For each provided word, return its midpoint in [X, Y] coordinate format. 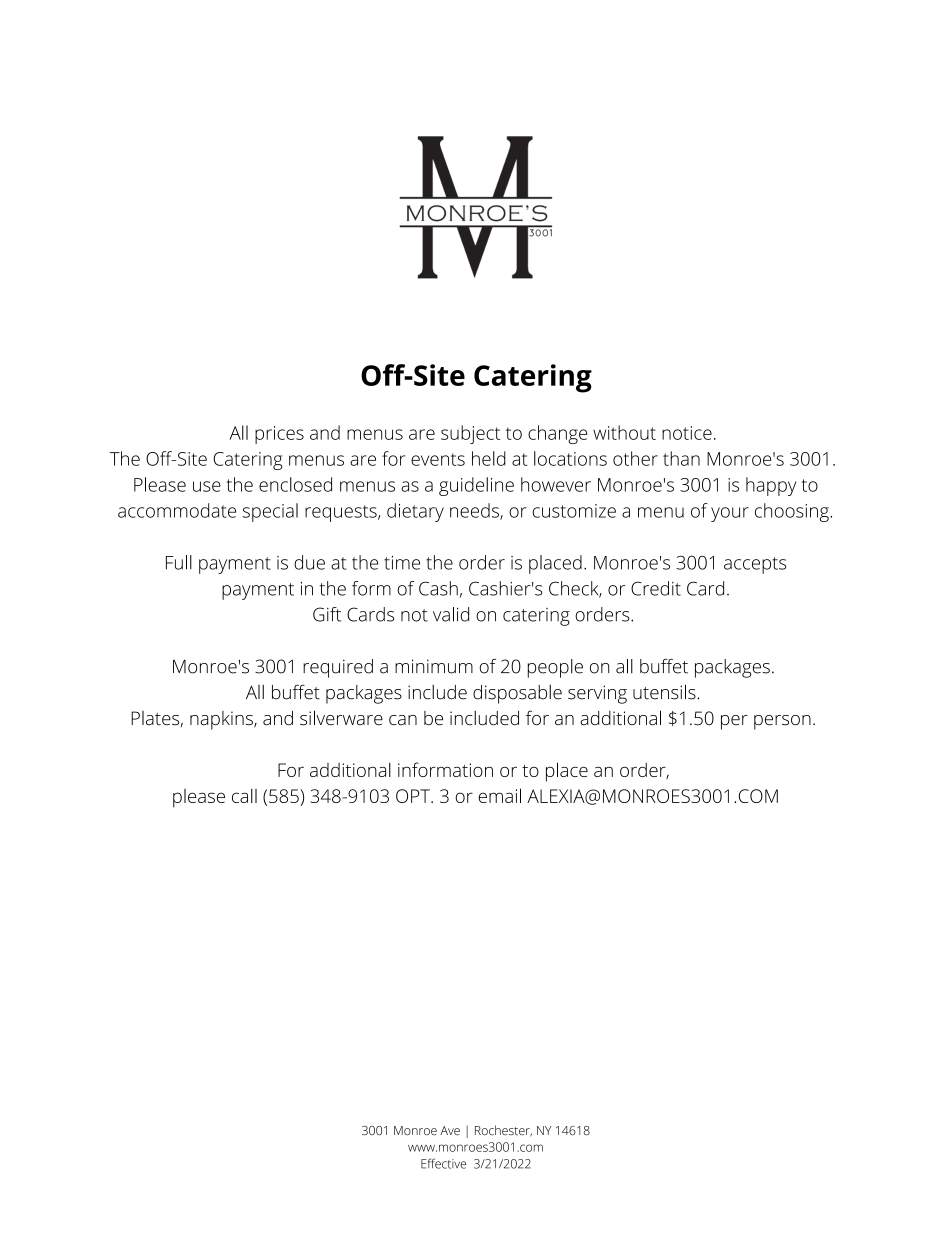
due [309, 562]
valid [451, 614]
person [782, 722]
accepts [755, 565]
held [489, 458]
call [244, 796]
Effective [443, 1163]
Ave [450, 1131]
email [499, 795]
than [681, 458]
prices [279, 435]
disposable [517, 694]
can [403, 720]
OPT [414, 796]
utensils [665, 692]
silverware [341, 718]
